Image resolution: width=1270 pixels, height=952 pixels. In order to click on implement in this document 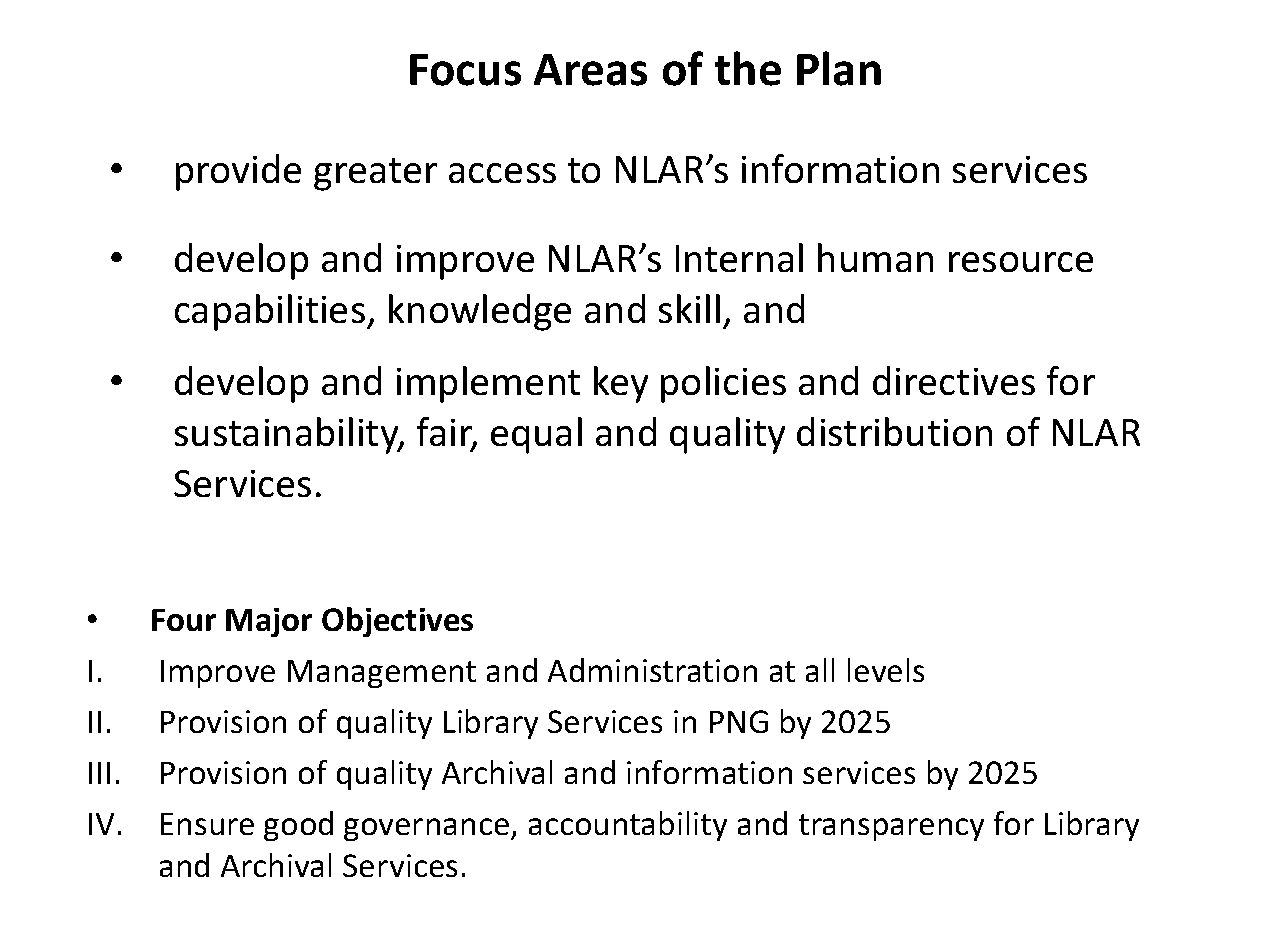, I will do `click(488, 384)`.
